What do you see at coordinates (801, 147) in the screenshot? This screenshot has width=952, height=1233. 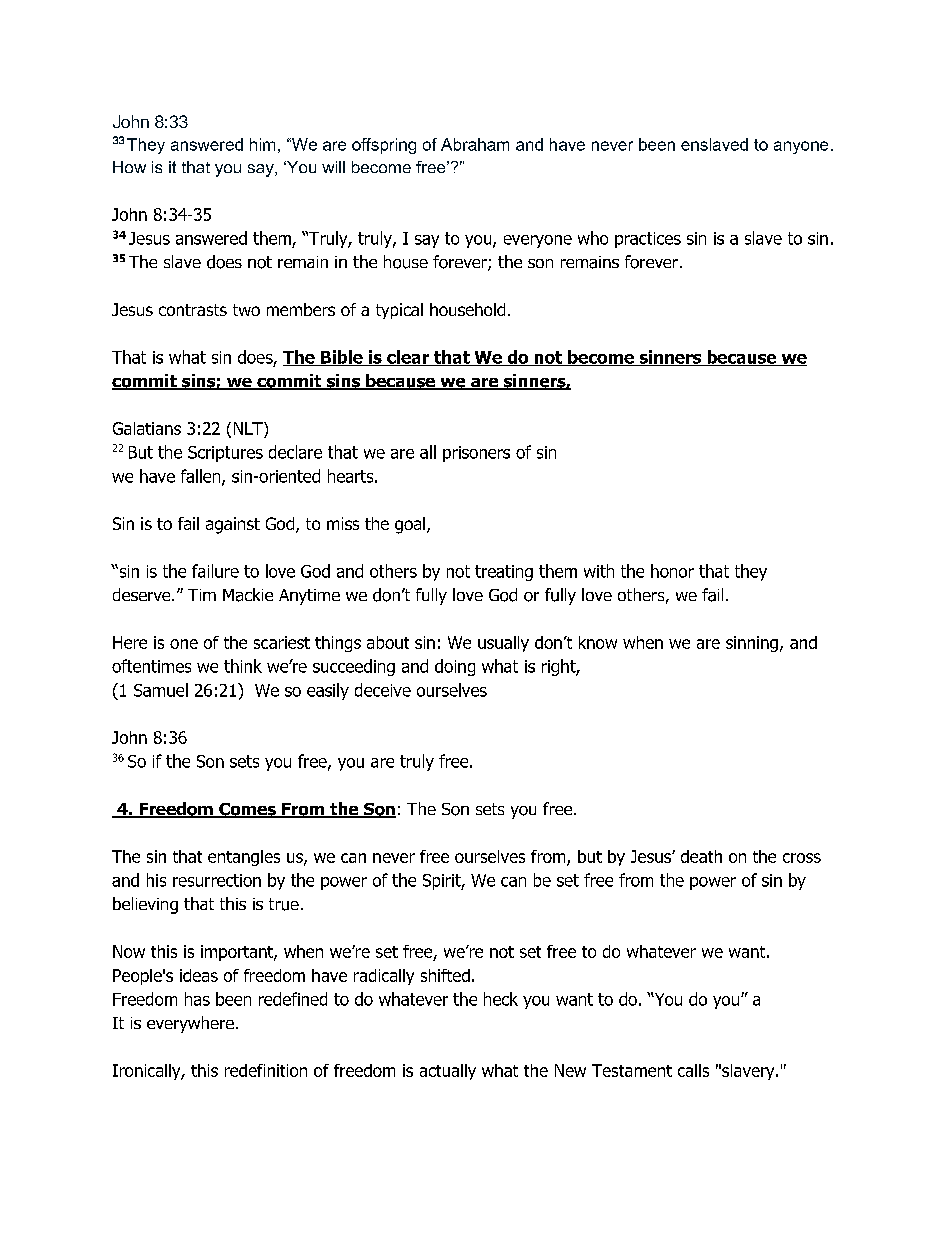 I see `anyone` at bounding box center [801, 147].
